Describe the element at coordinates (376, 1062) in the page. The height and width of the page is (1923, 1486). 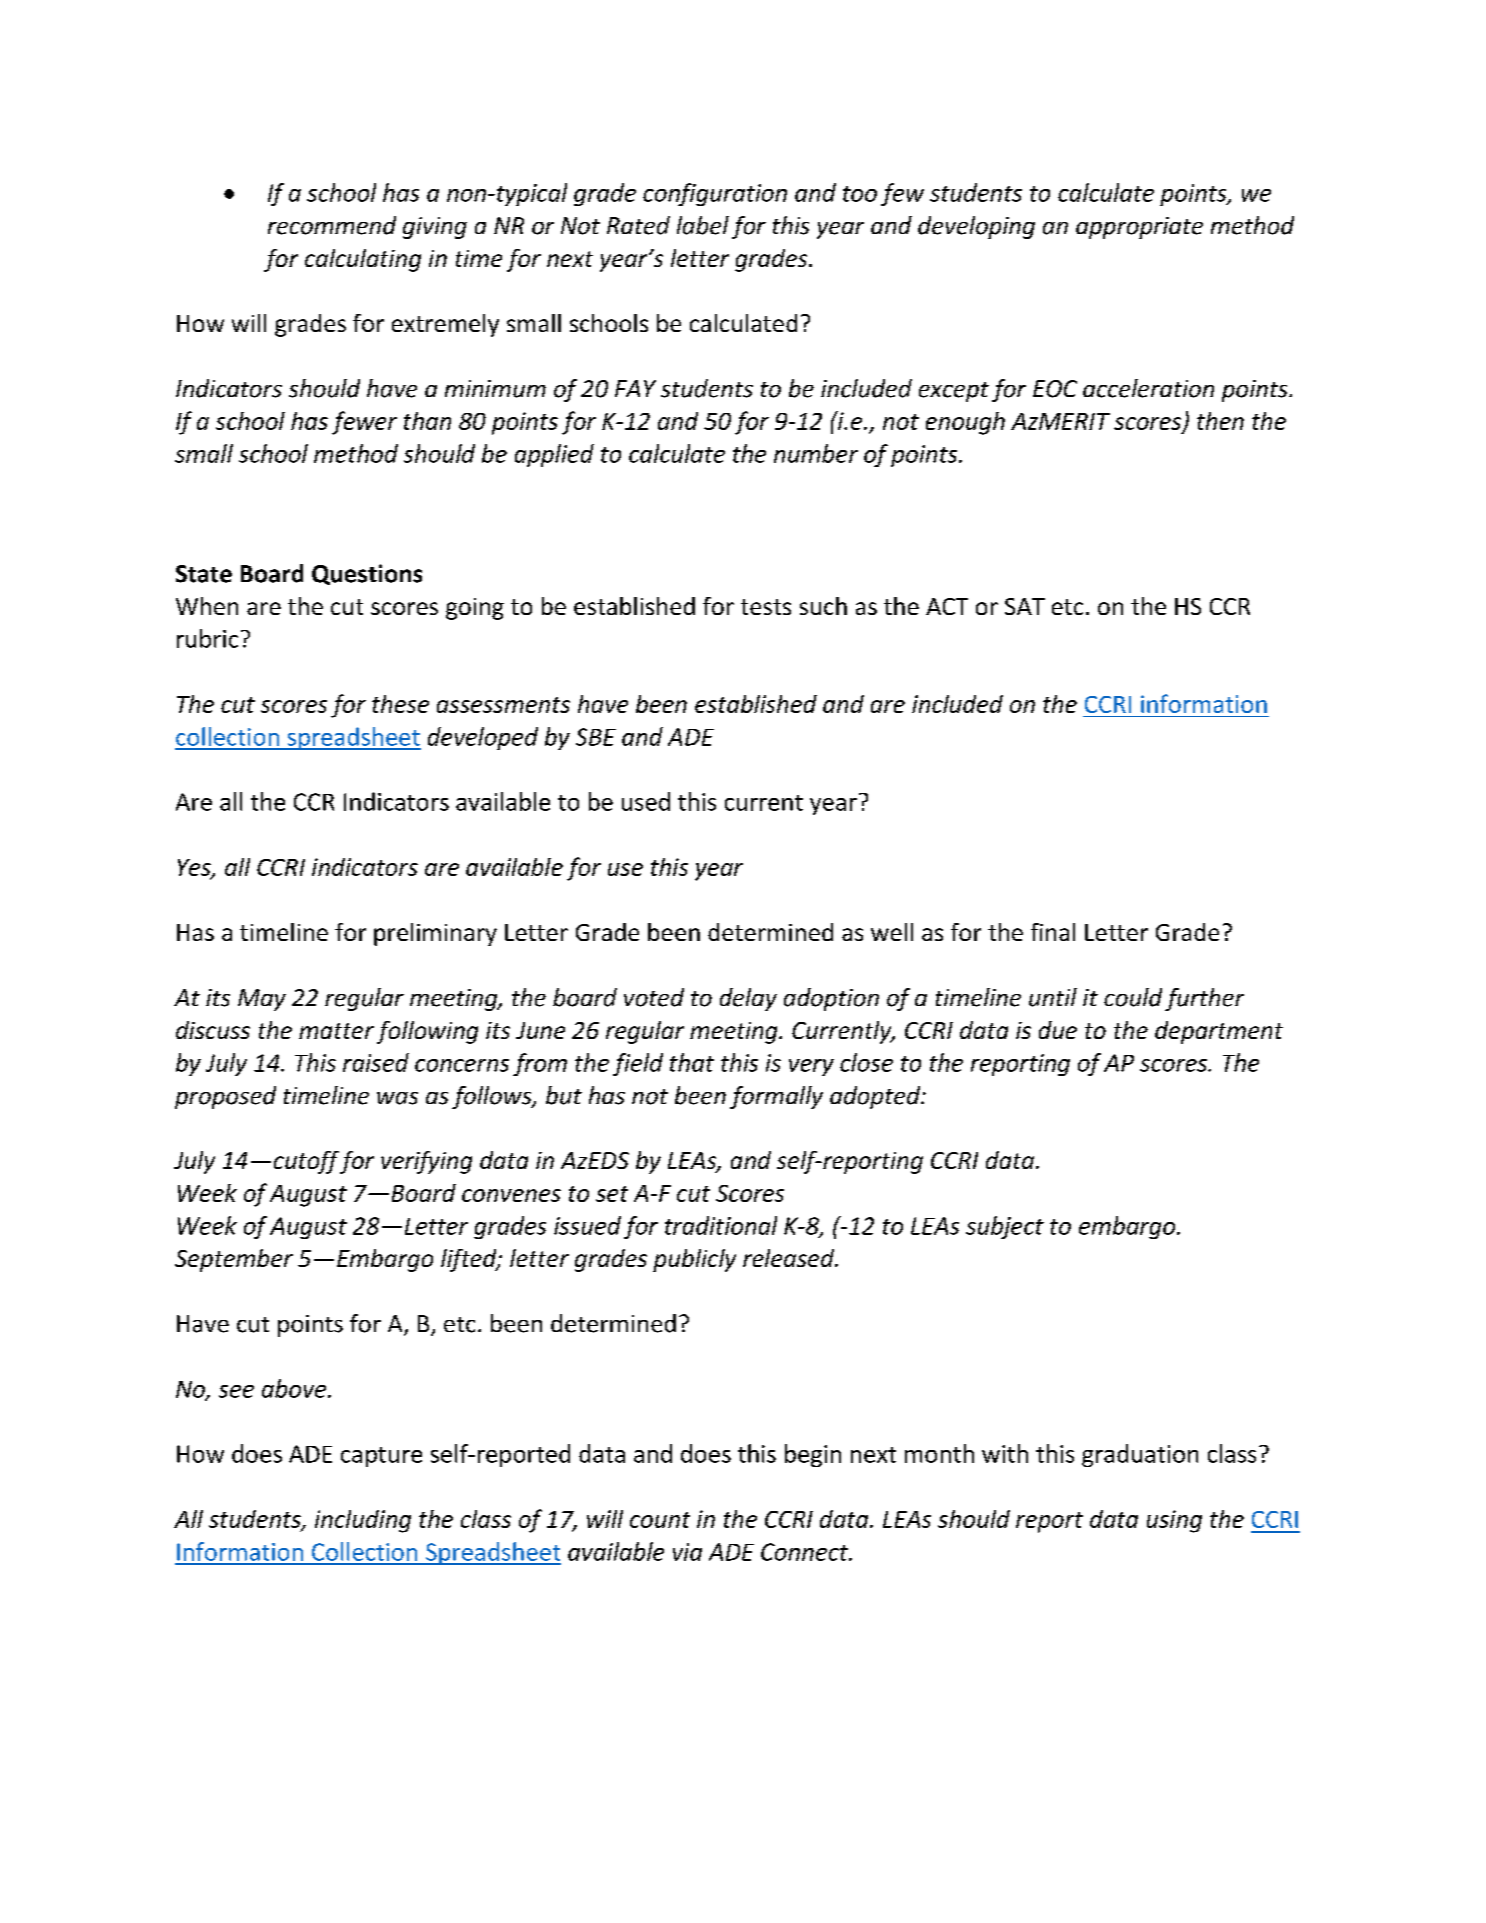
I see `raised` at that location.
